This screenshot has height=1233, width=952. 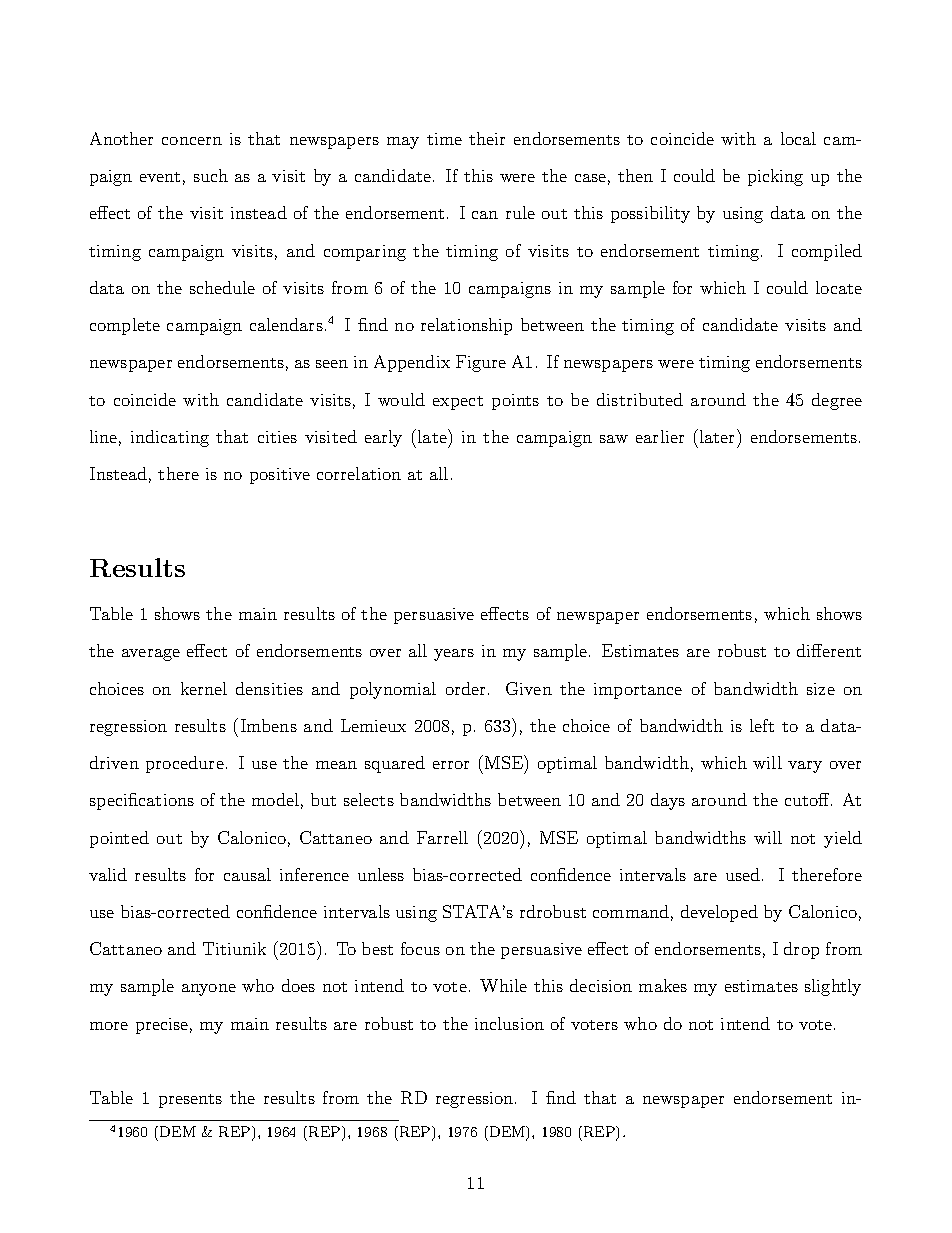 What do you see at coordinates (509, 1023) in the screenshot?
I see `inclusion` at bounding box center [509, 1023].
